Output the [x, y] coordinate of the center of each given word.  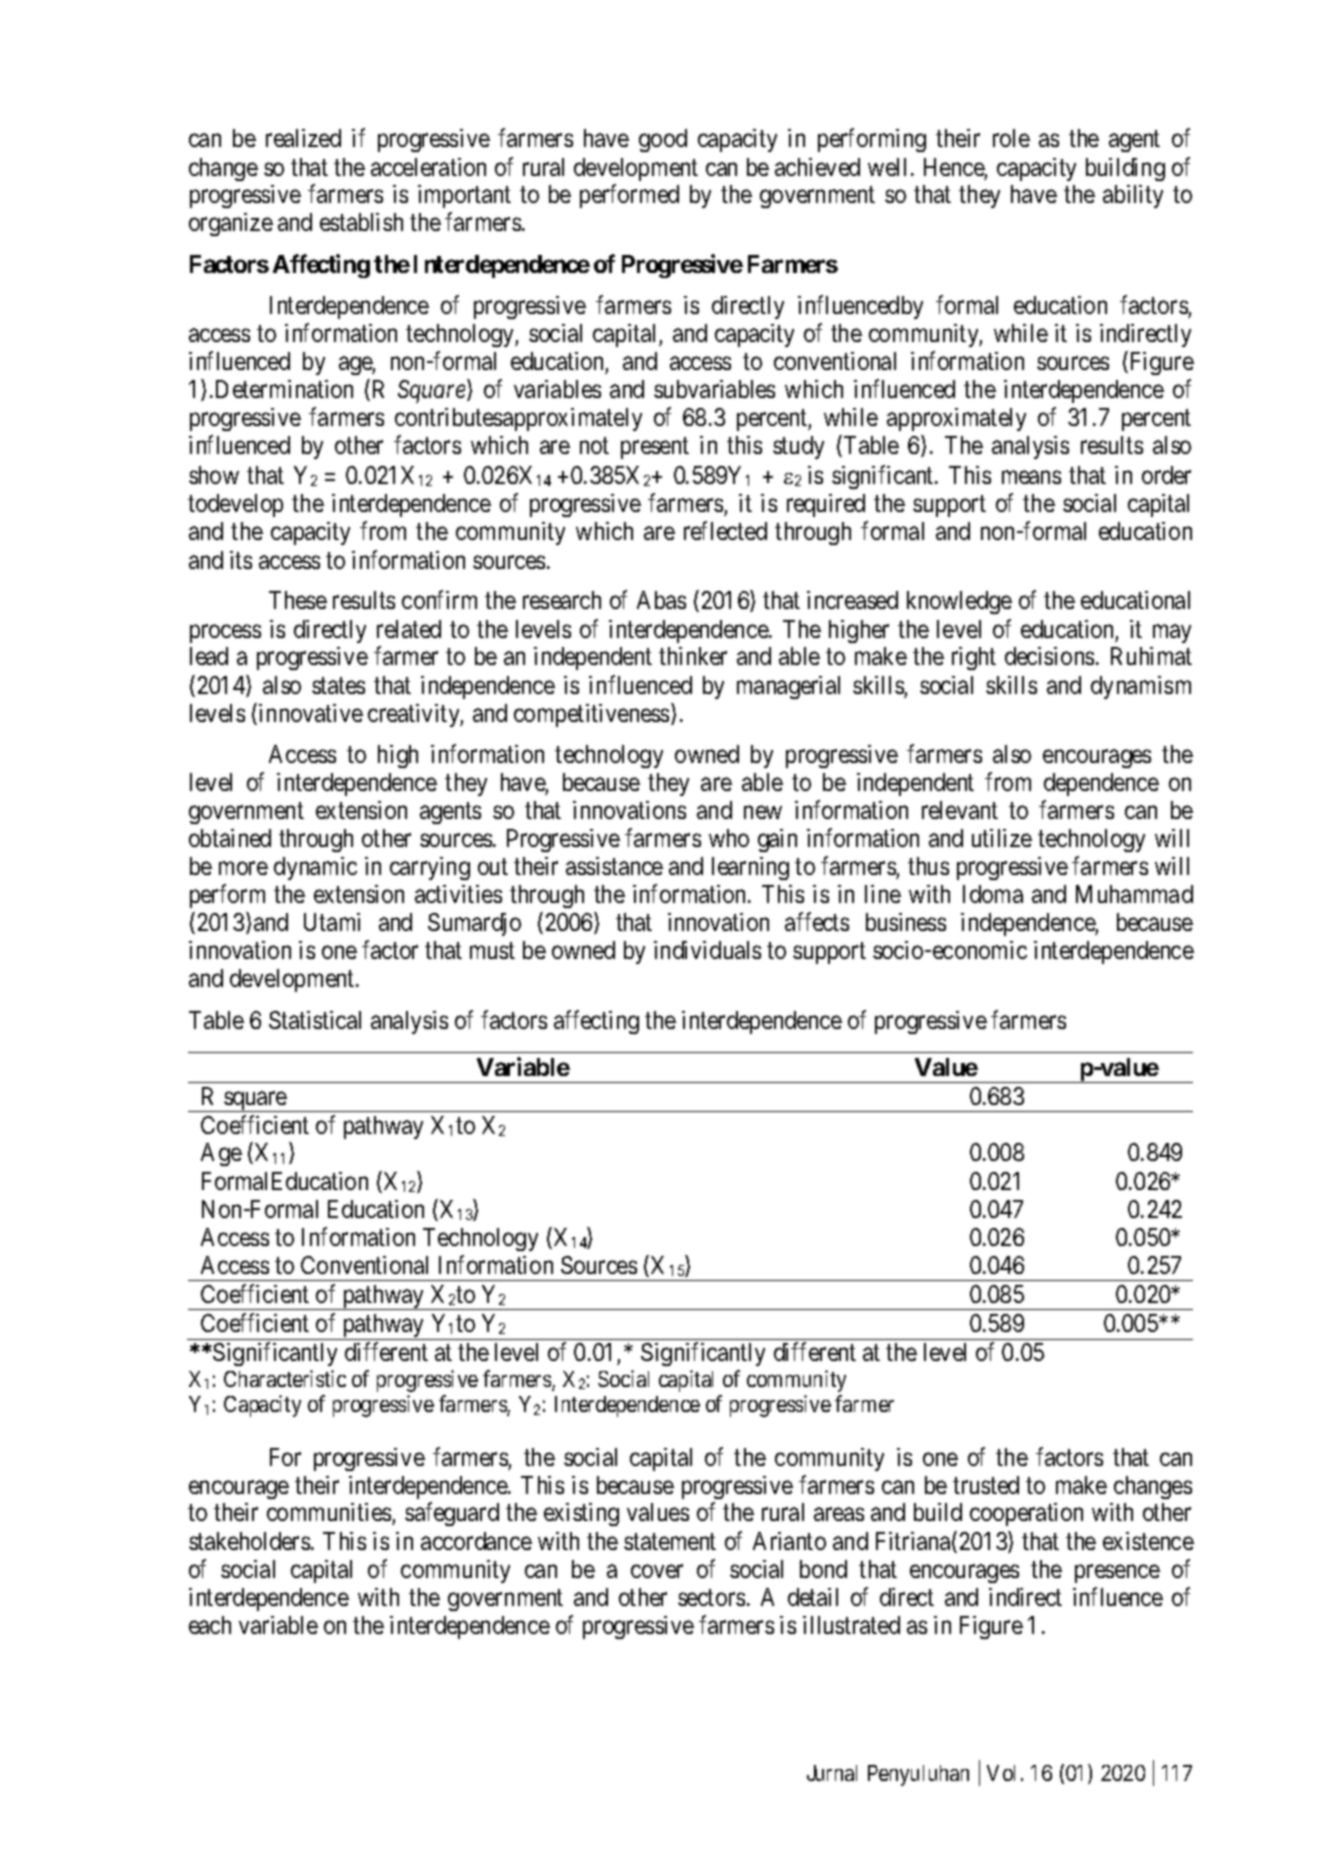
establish [361, 222]
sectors [711, 1597]
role [1011, 138]
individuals [707, 950]
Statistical [315, 1020]
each [210, 1625]
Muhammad [1134, 894]
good [663, 140]
